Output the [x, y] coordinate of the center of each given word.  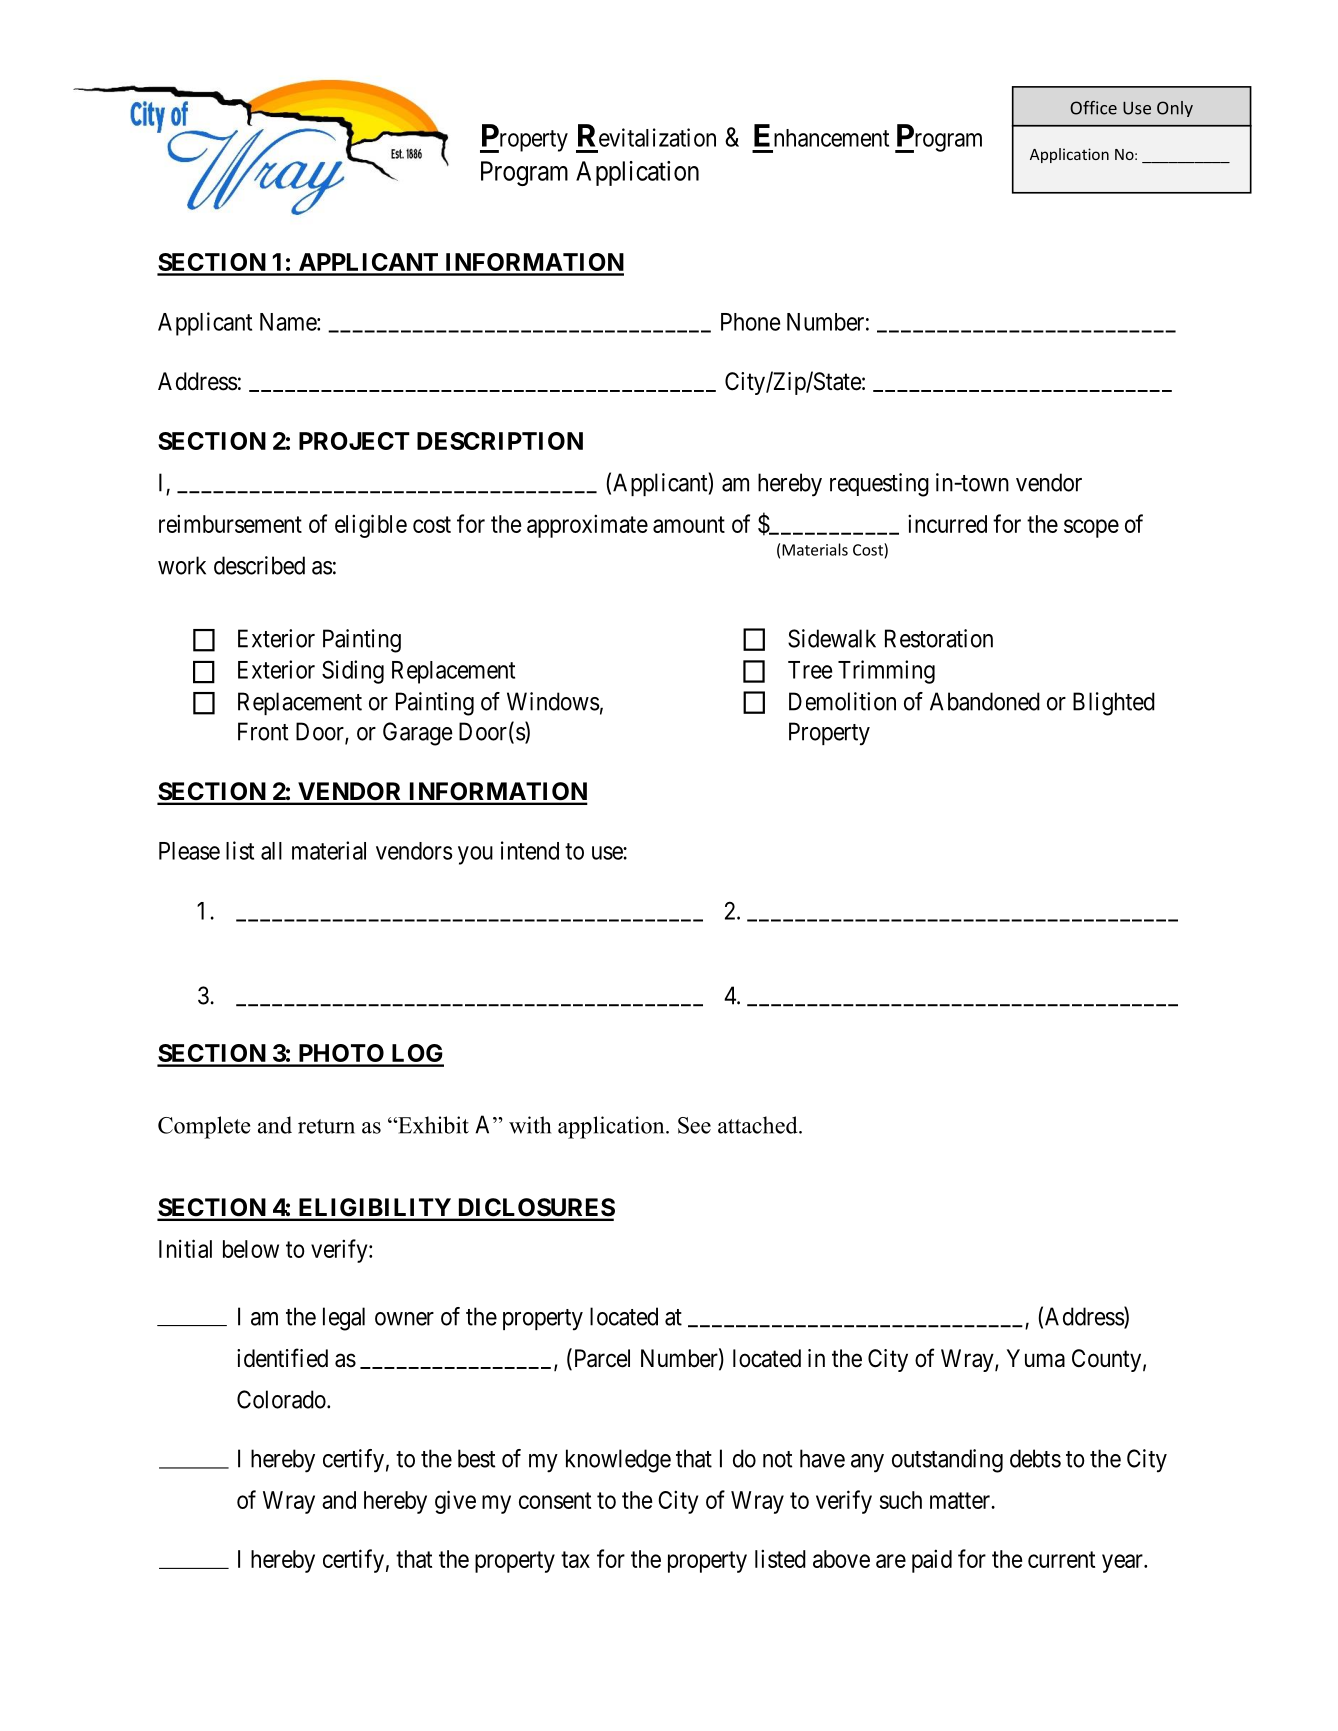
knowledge [618, 1461]
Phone [750, 322]
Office [1093, 108]
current [1061, 1559]
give [455, 1502]
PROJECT [354, 441]
